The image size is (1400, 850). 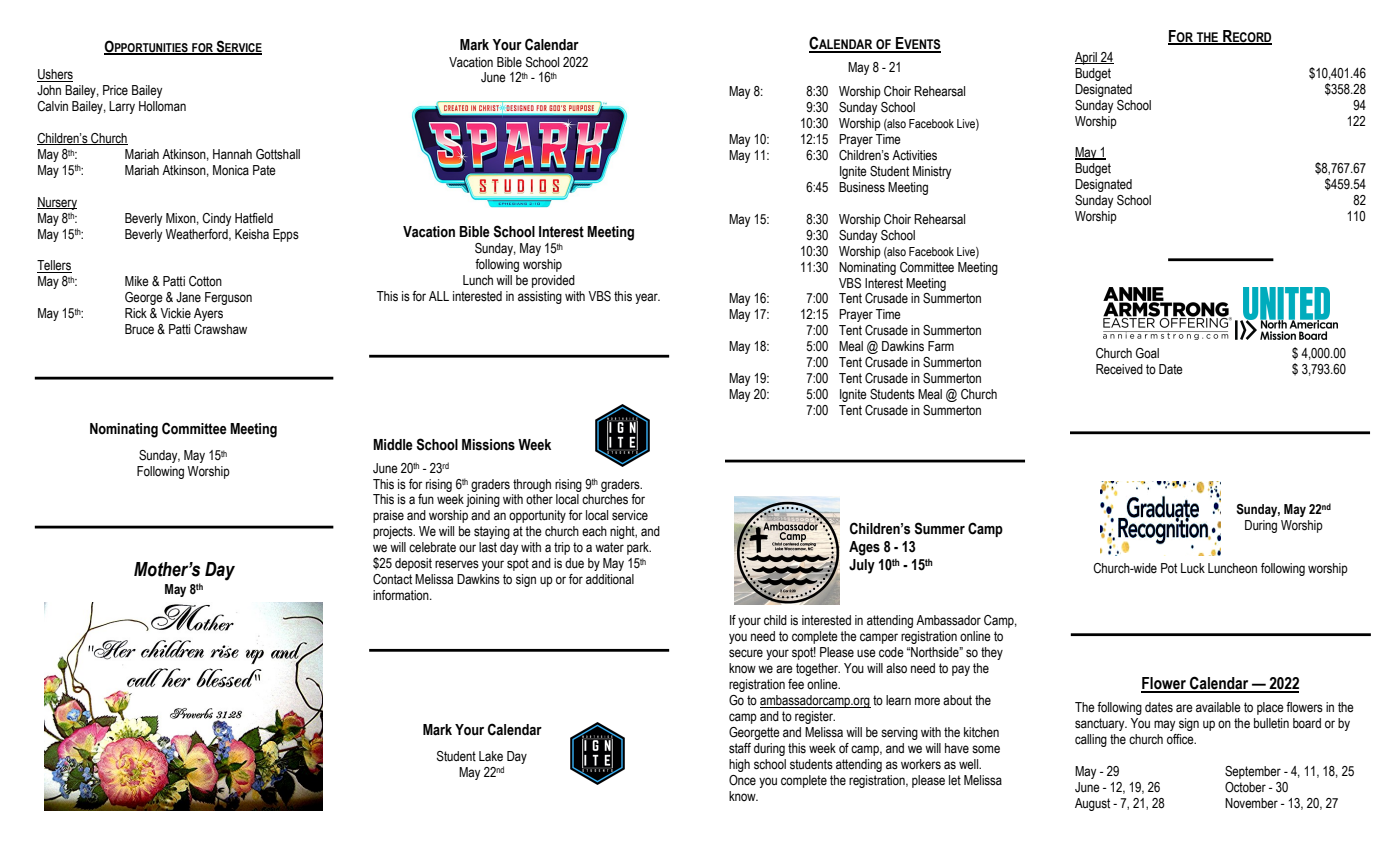 I want to click on Lake, so click(x=491, y=756).
